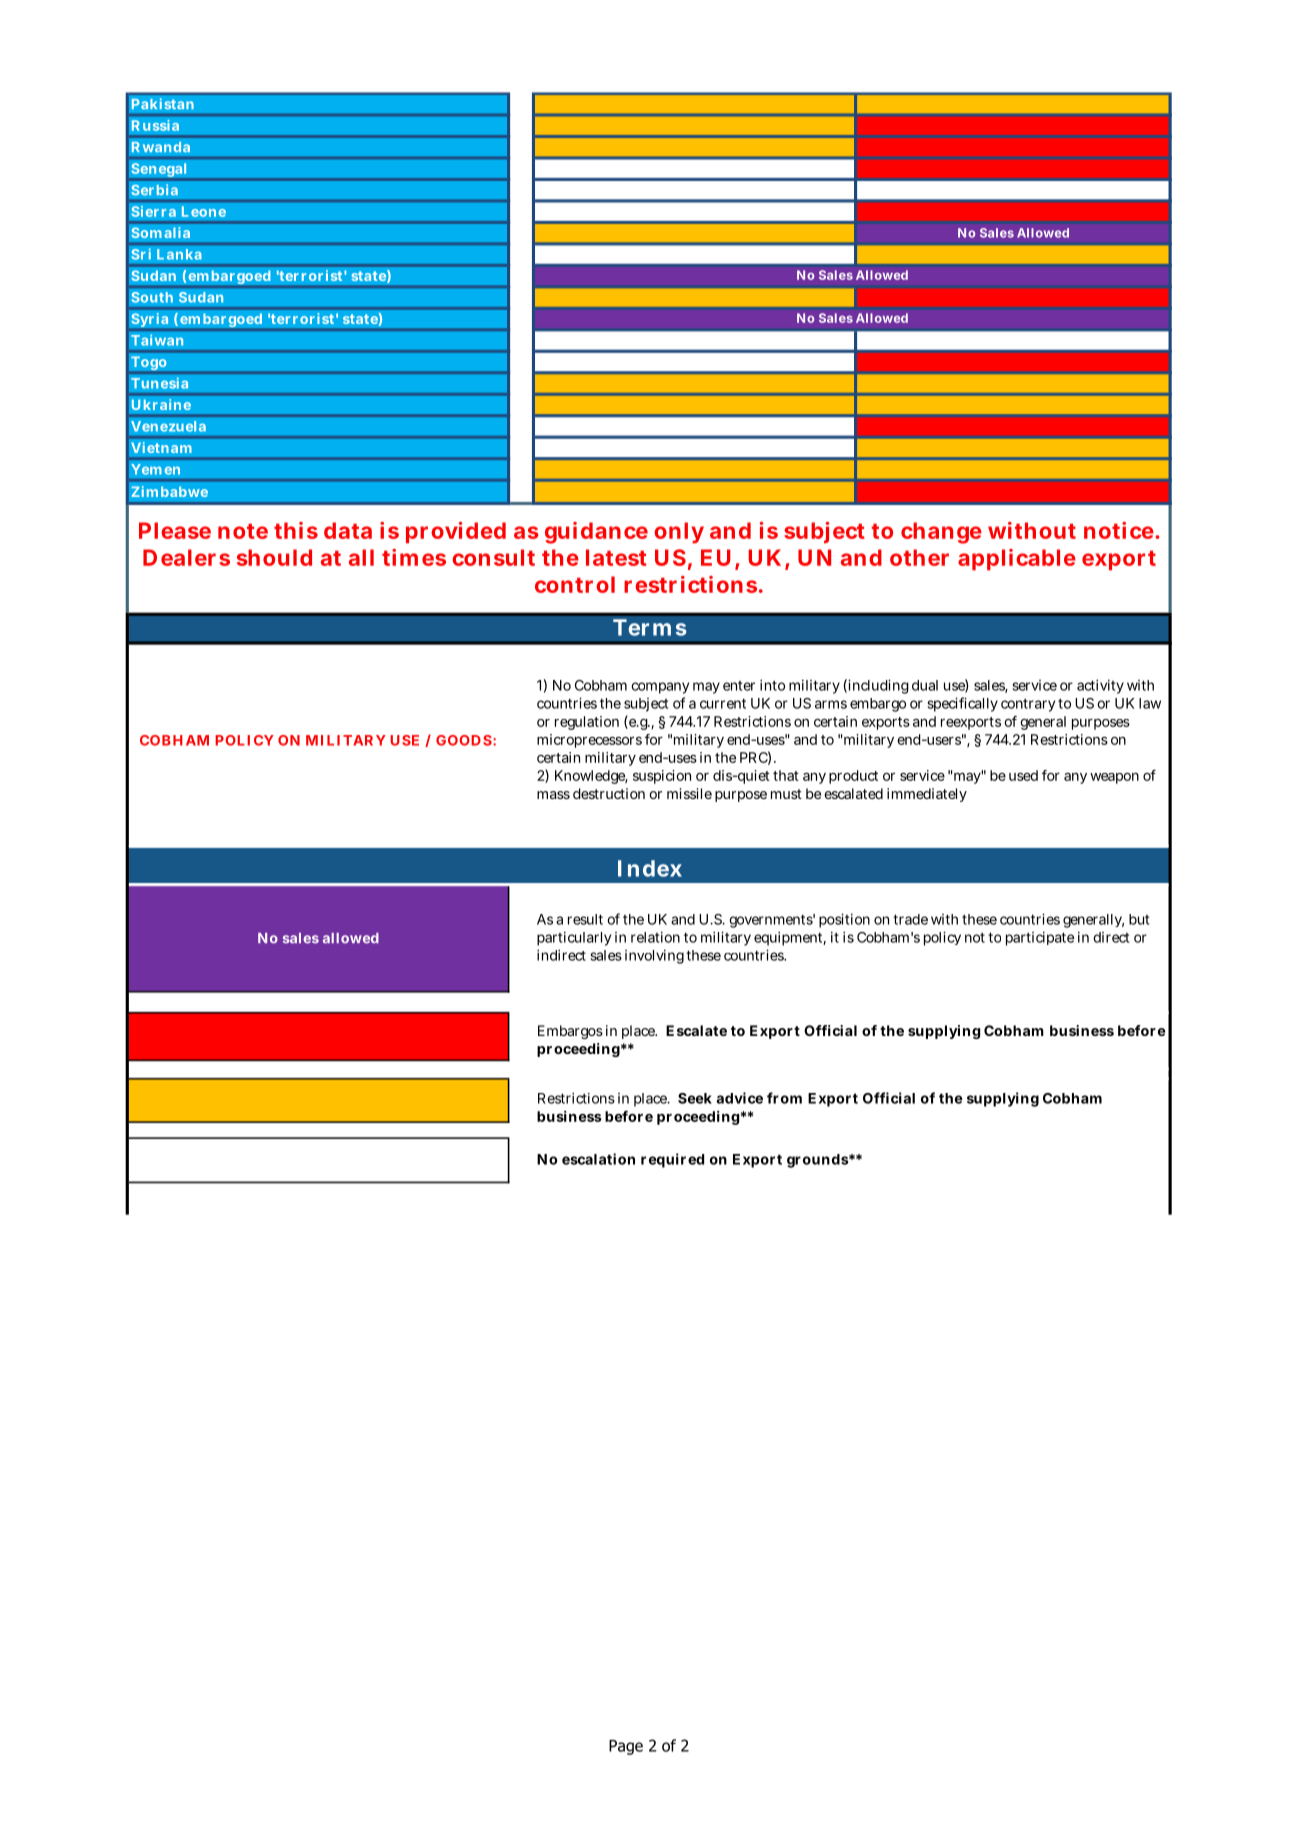 This image has height=1838, width=1299. I want to click on should, so click(274, 557).
